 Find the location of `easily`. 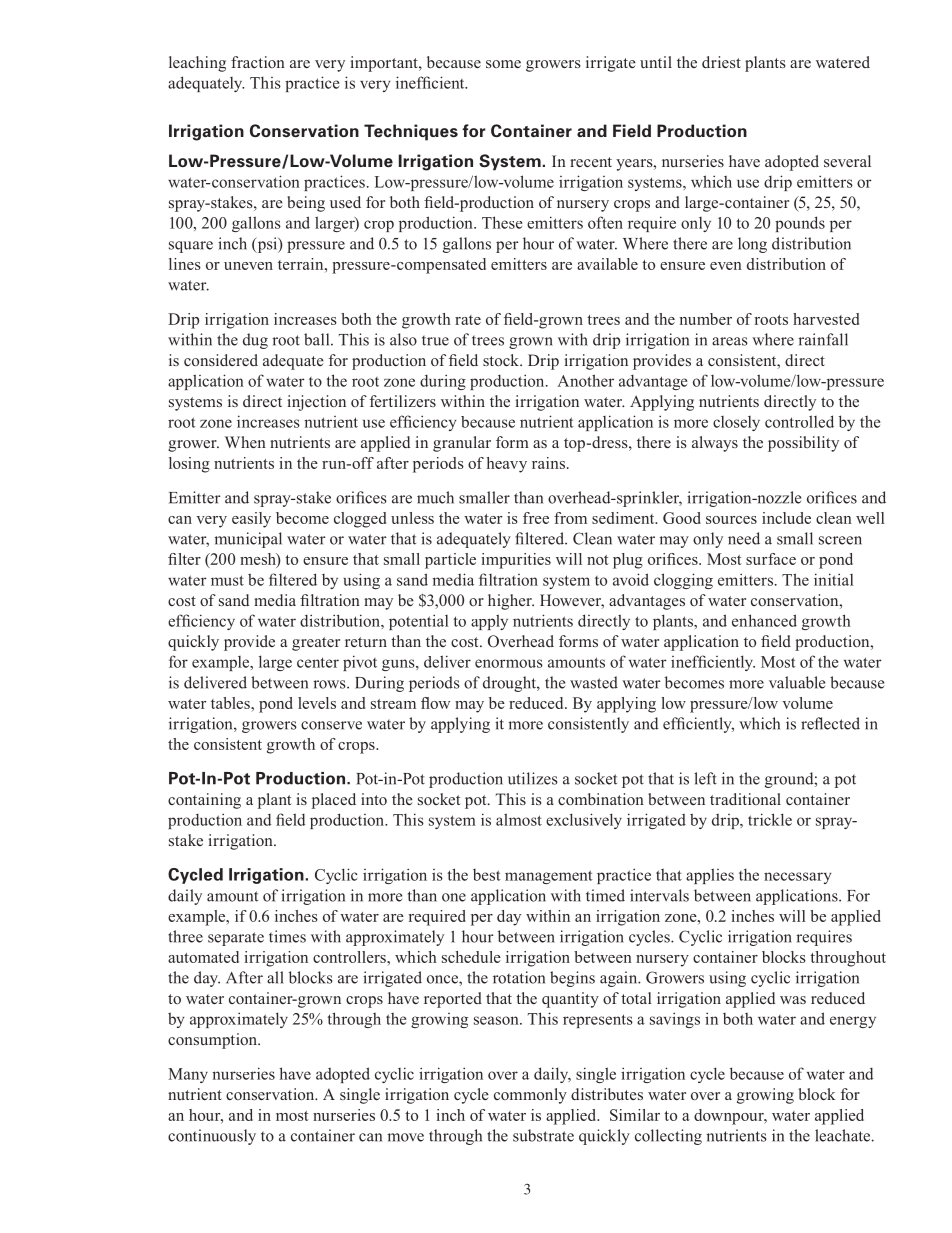

easily is located at coordinates (251, 520).
